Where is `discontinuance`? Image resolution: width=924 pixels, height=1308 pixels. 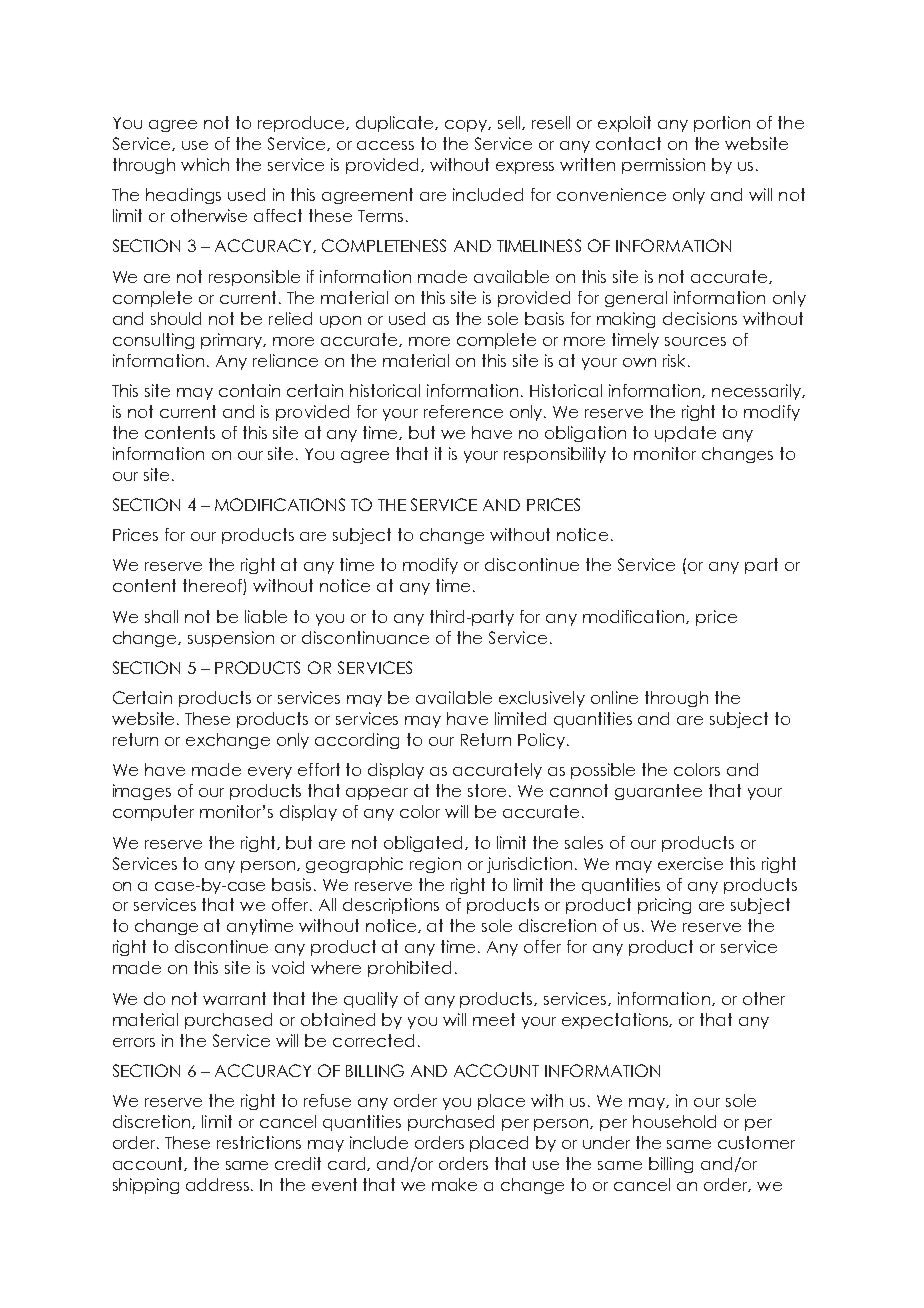
discontinuance is located at coordinates (365, 637).
